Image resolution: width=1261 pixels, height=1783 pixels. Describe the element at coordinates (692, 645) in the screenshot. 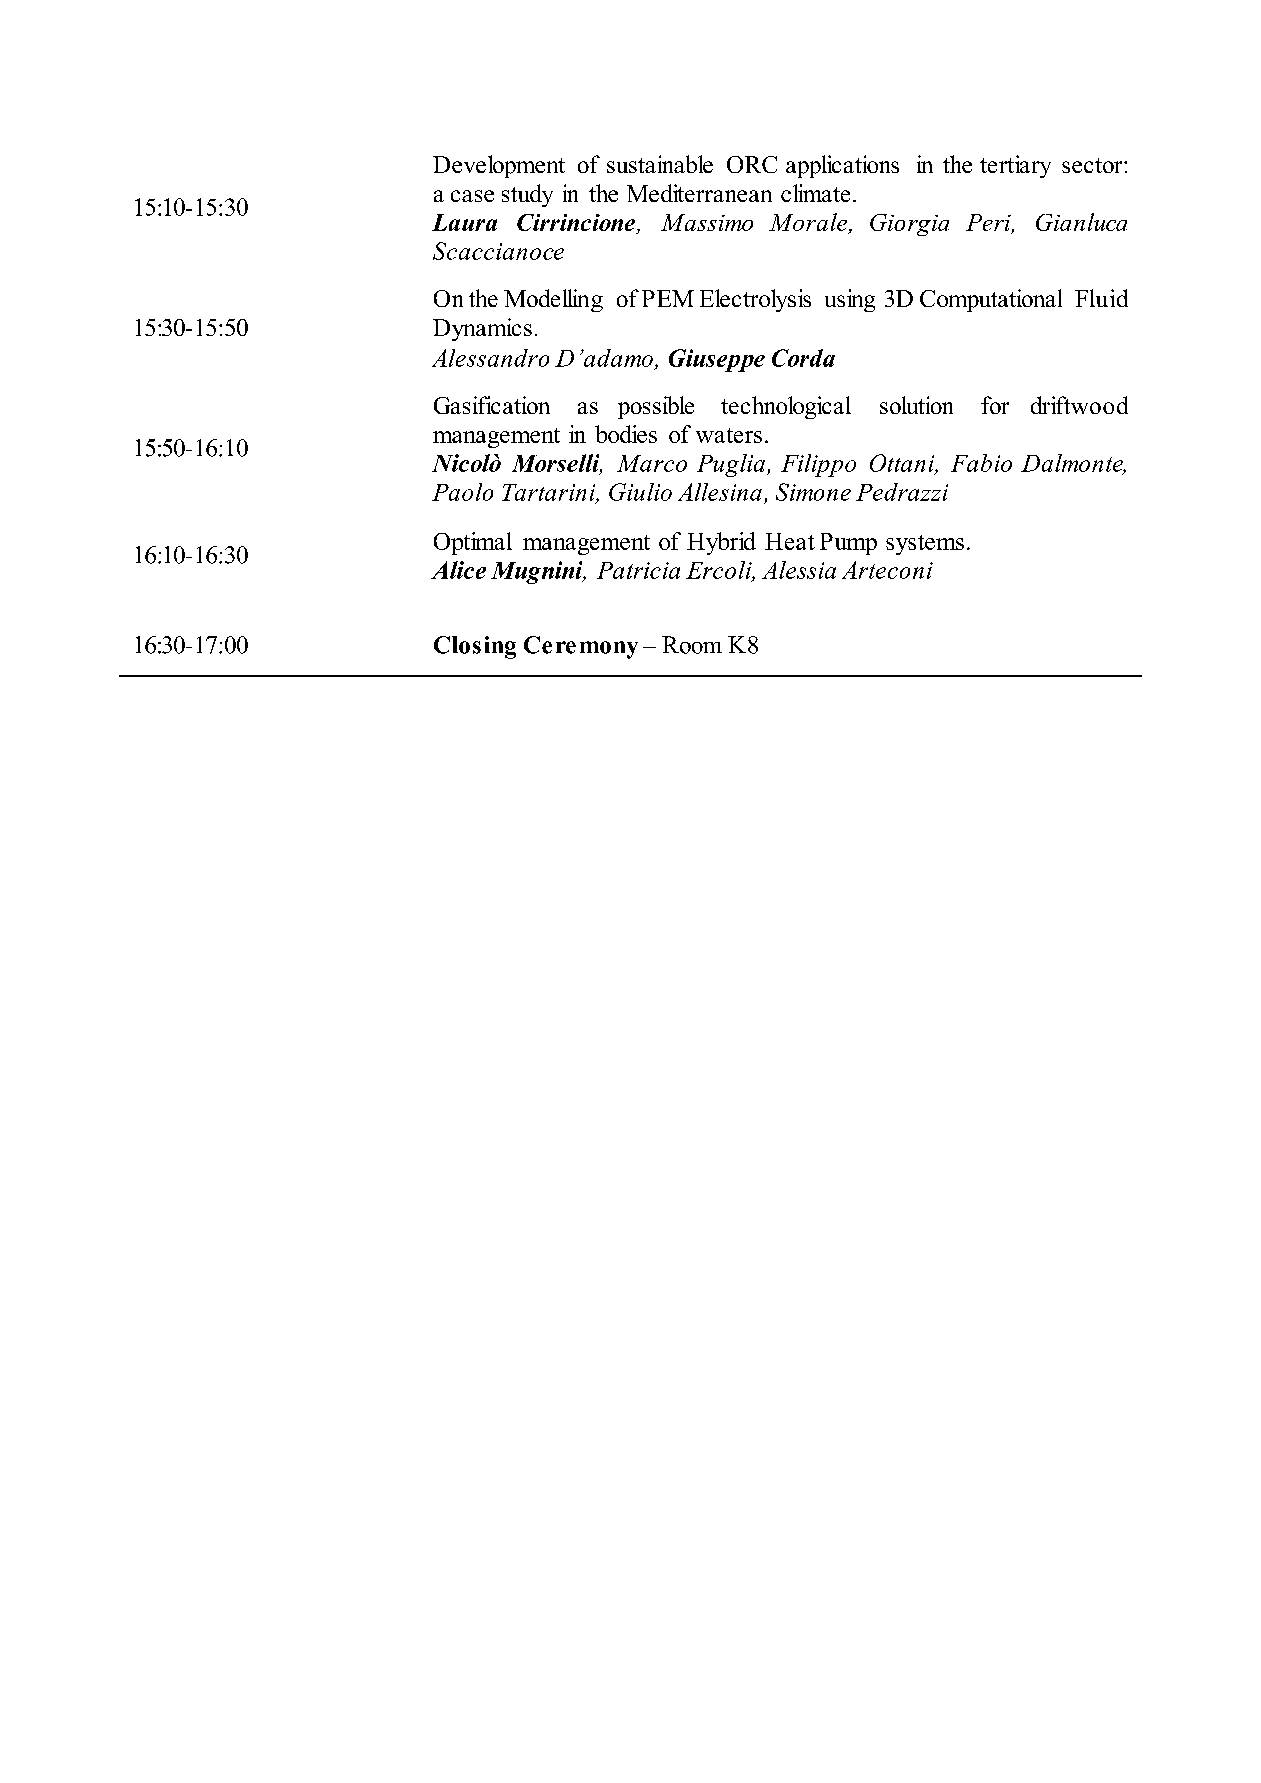

I see `Room` at that location.
